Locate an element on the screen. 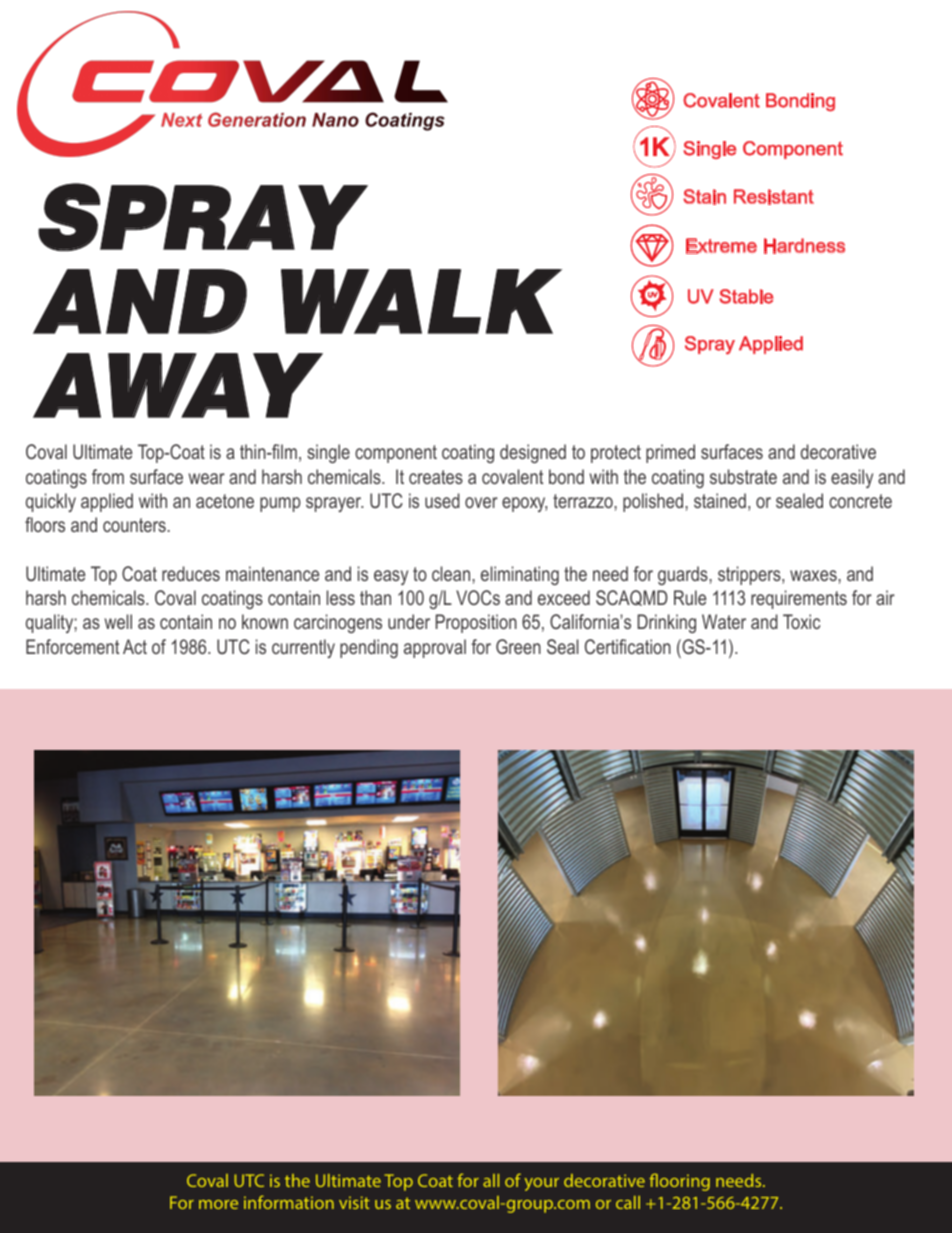 This screenshot has width=952, height=1233. substrate is located at coordinates (743, 476).
